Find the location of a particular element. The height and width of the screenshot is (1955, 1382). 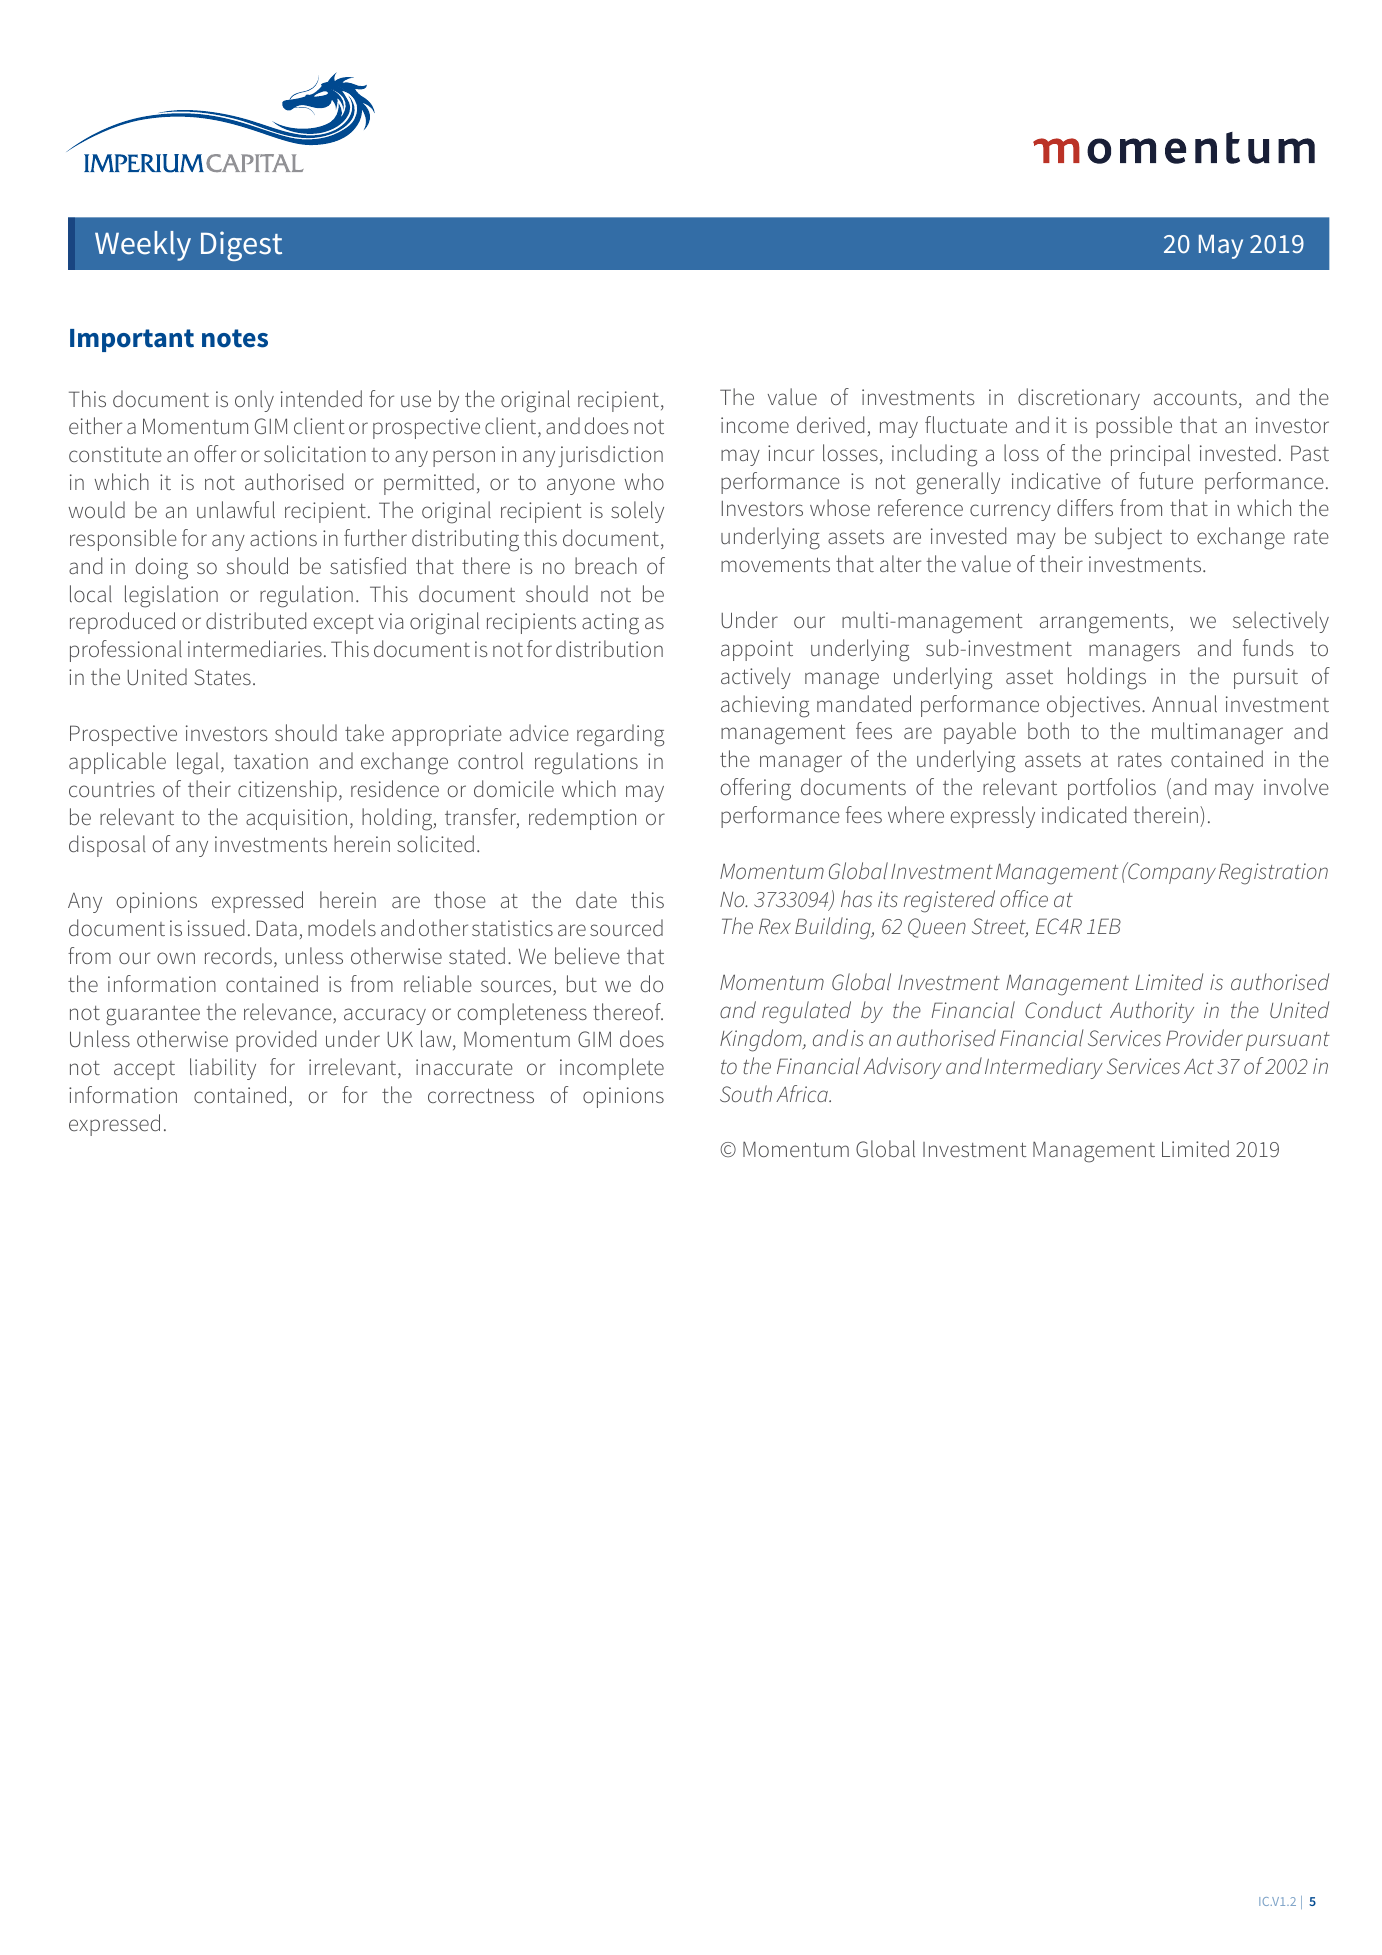

portfolios is located at coordinates (1112, 789).
